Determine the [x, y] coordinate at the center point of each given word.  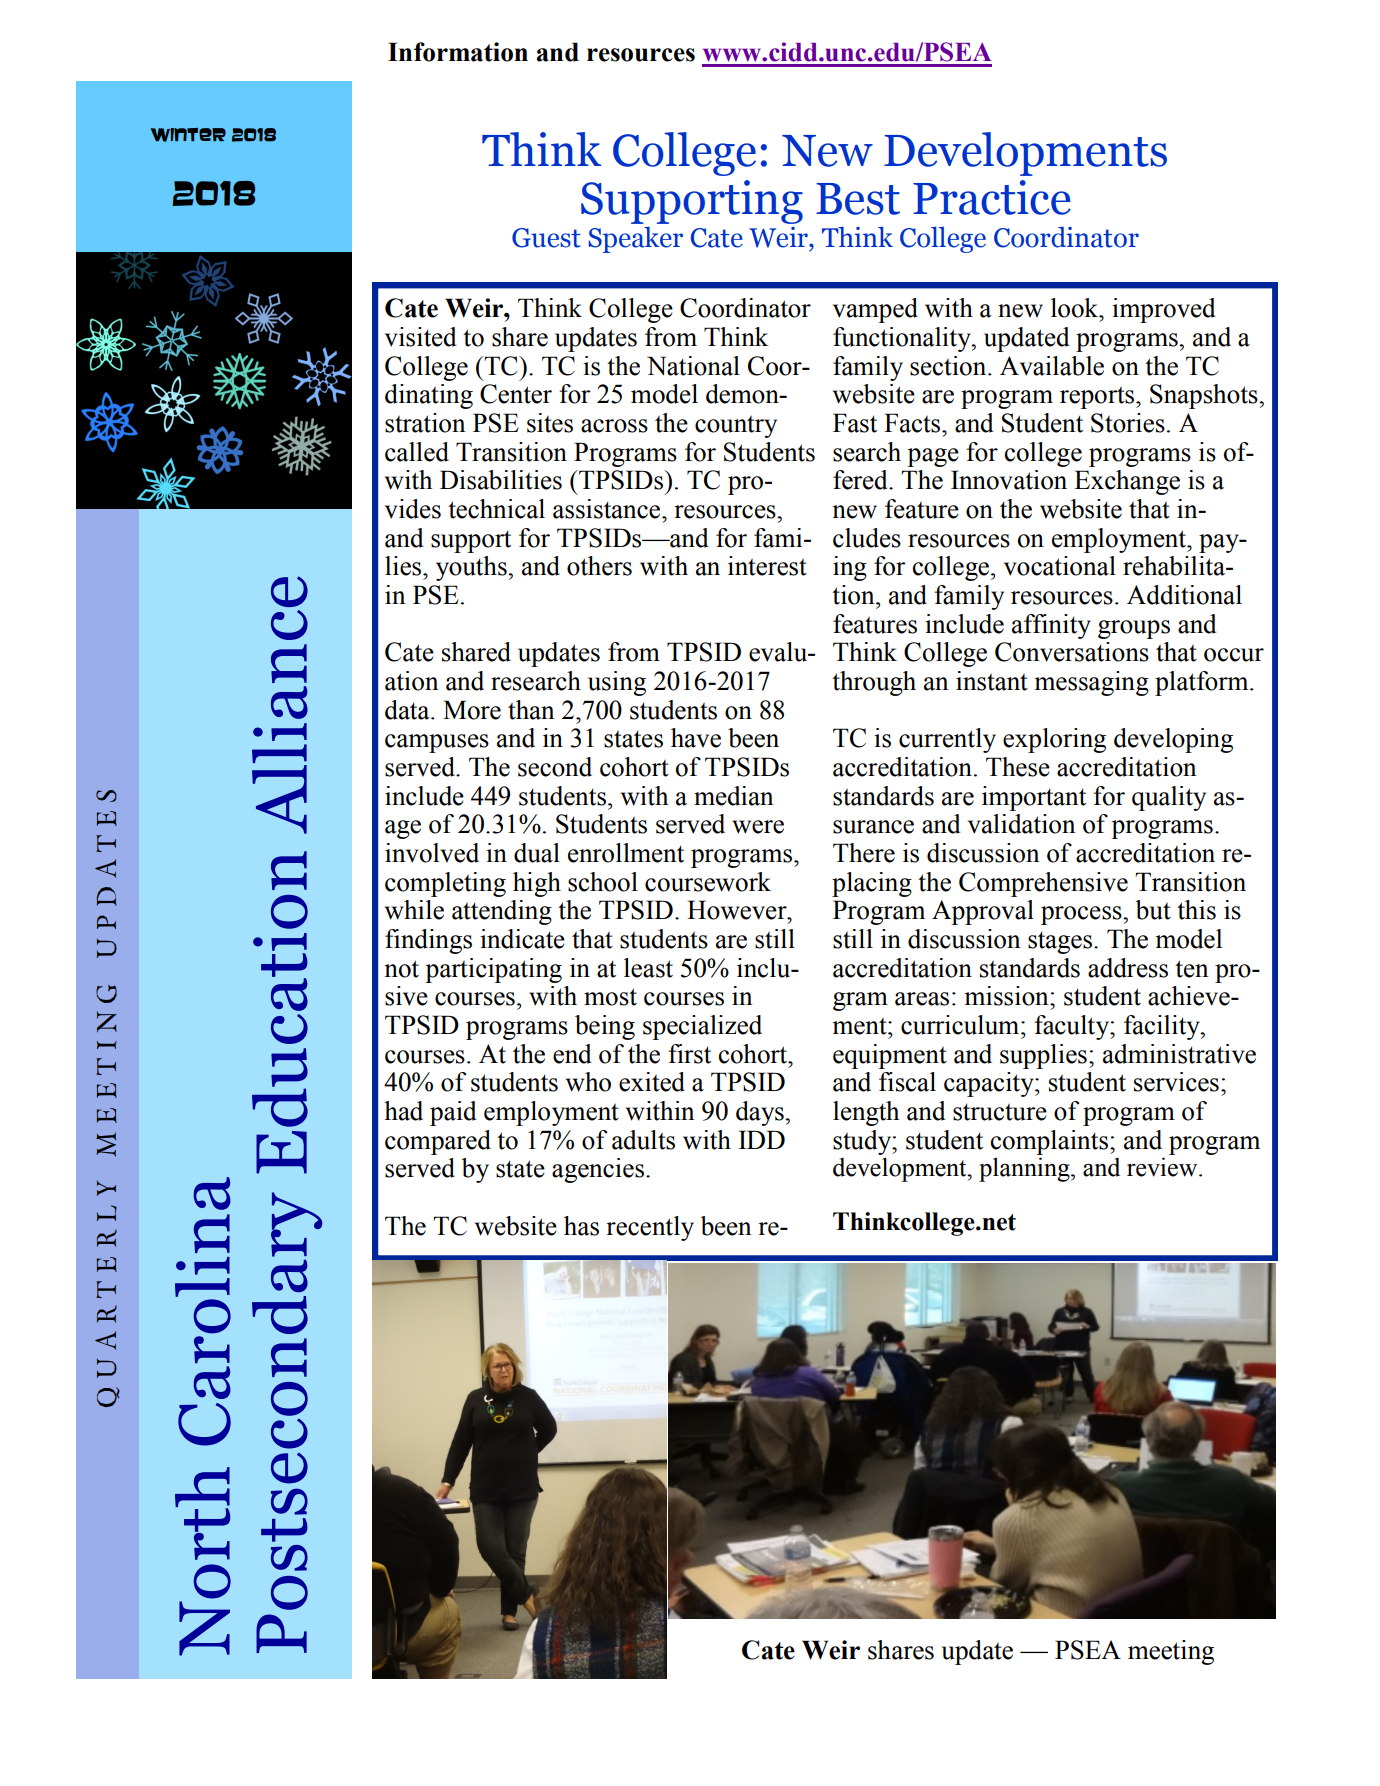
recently [650, 1228]
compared [438, 1142]
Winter [188, 135]
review [1163, 1167]
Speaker [635, 240]
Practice [992, 197]
